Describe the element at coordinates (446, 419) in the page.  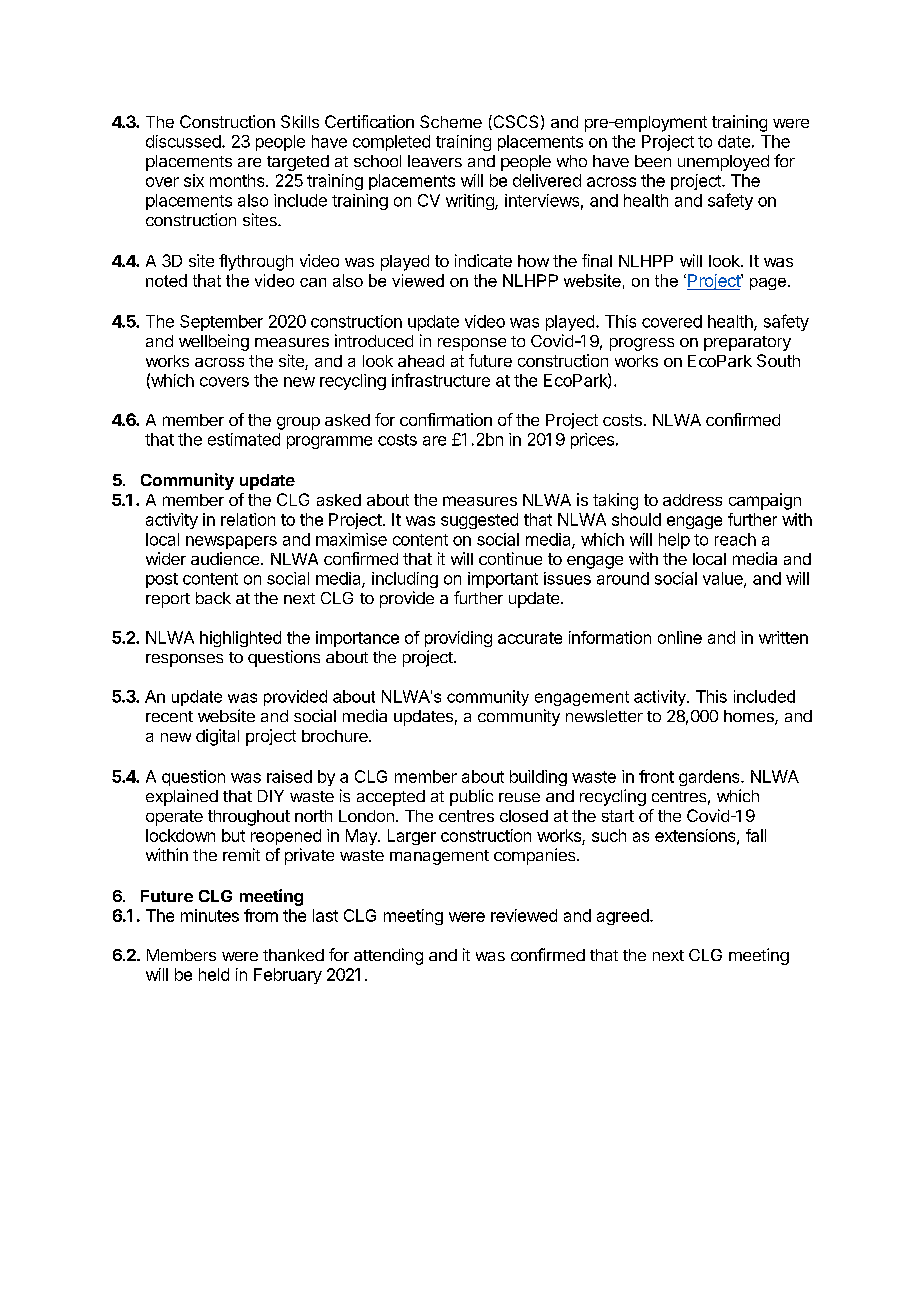
I see `confirmation` at that location.
